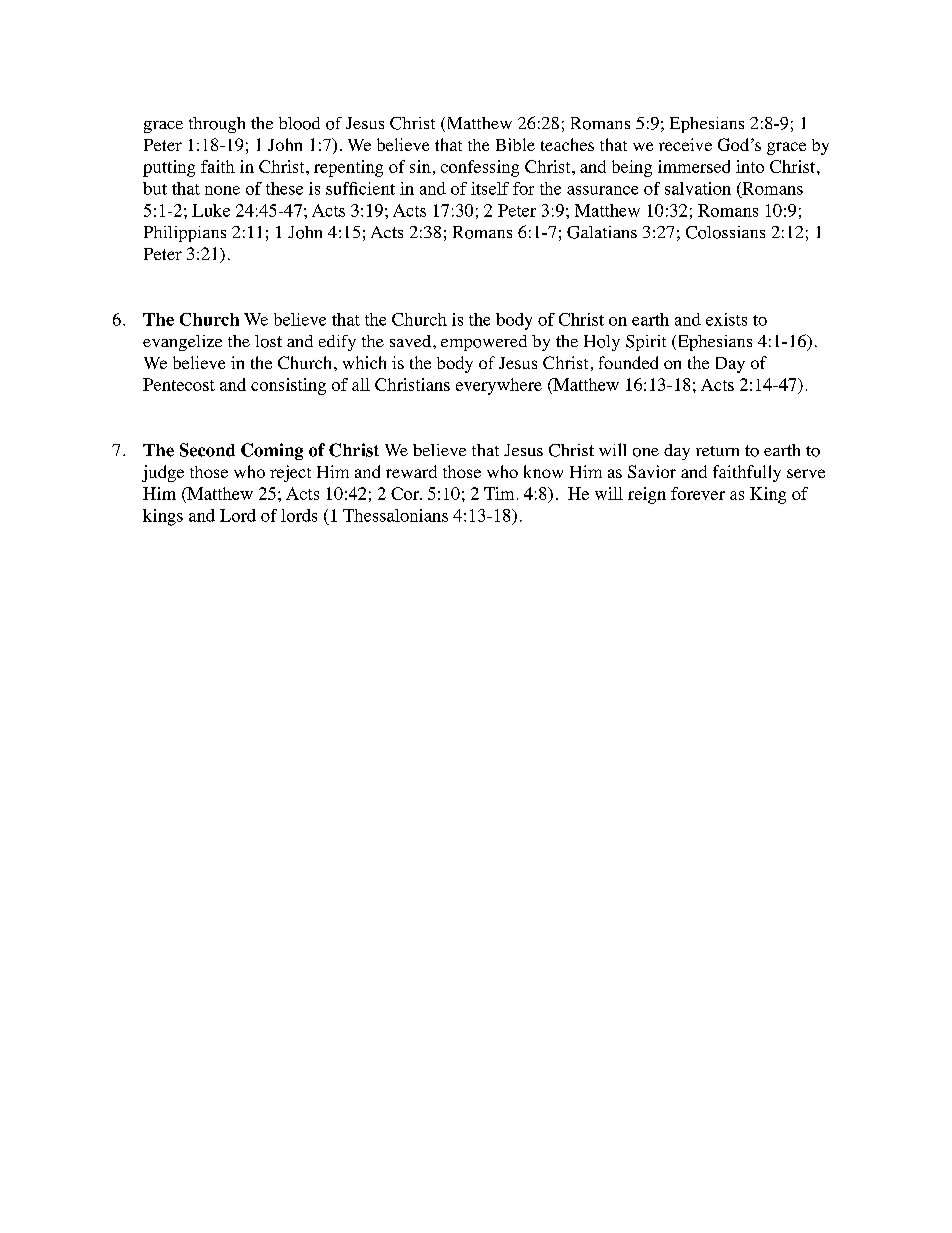  What do you see at coordinates (515, 144) in the page?
I see `Bible` at bounding box center [515, 144].
